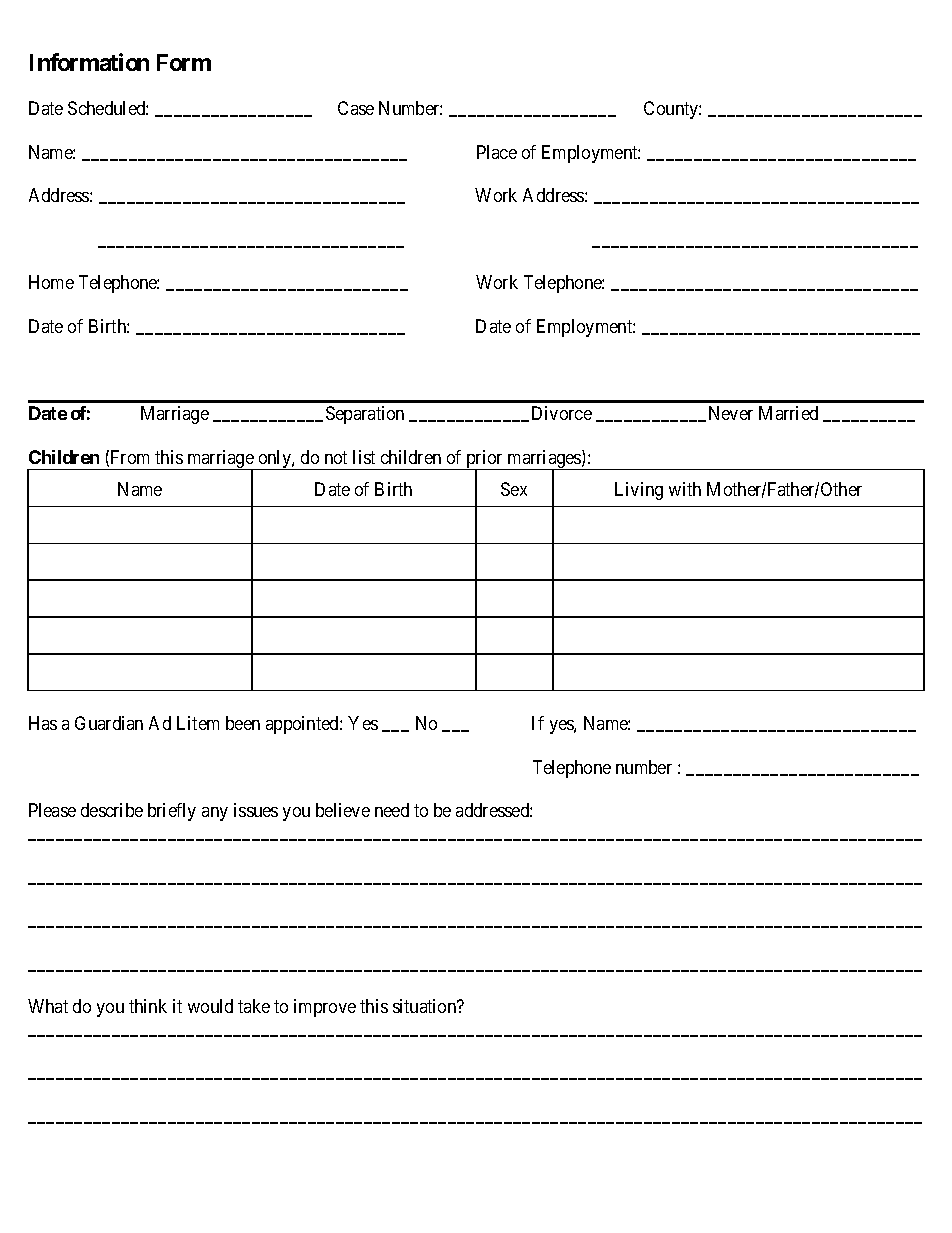 The image size is (952, 1233). Describe the element at coordinates (148, 1006) in the page. I see `think` at that location.
